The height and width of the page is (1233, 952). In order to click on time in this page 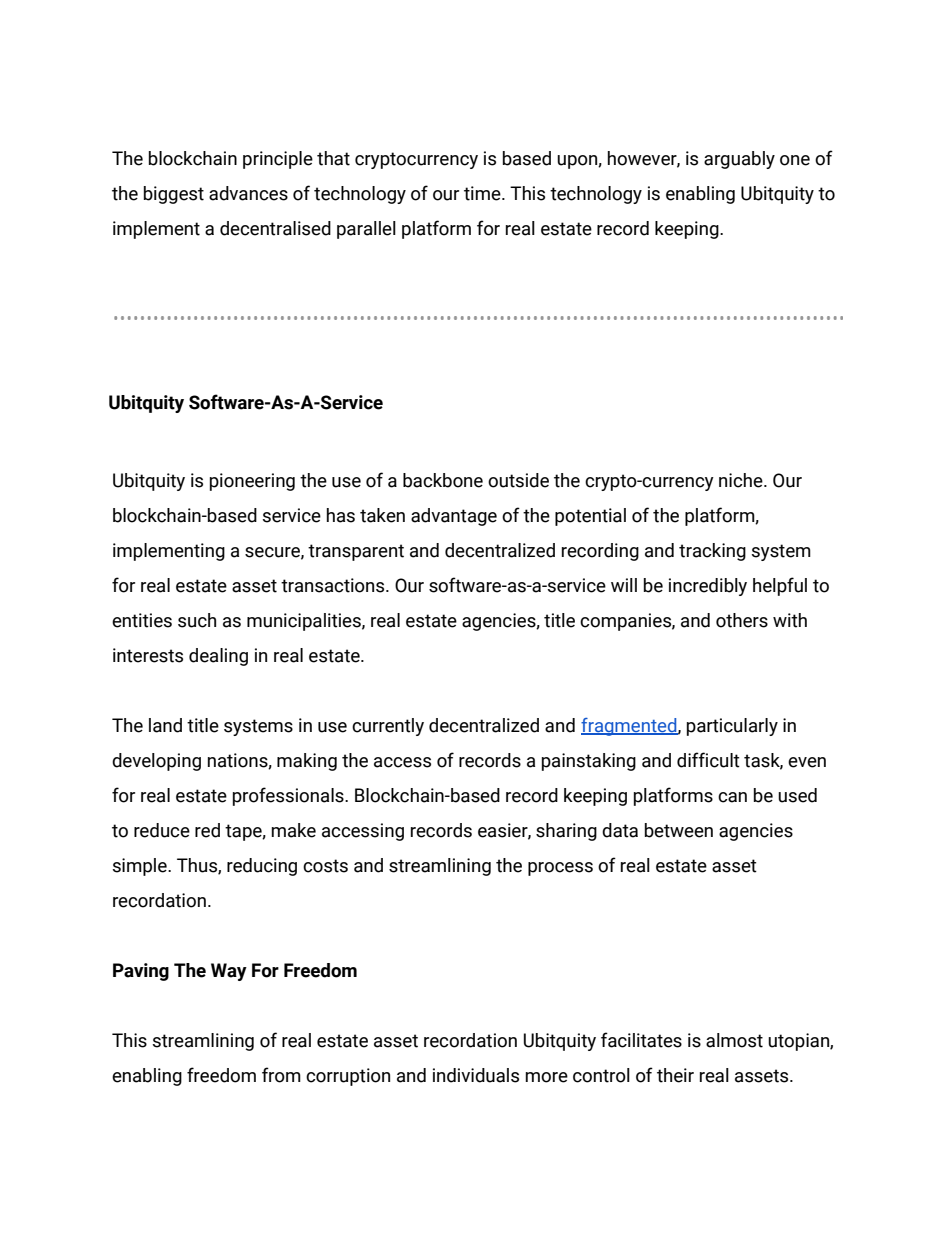, I will do `click(483, 193)`.
